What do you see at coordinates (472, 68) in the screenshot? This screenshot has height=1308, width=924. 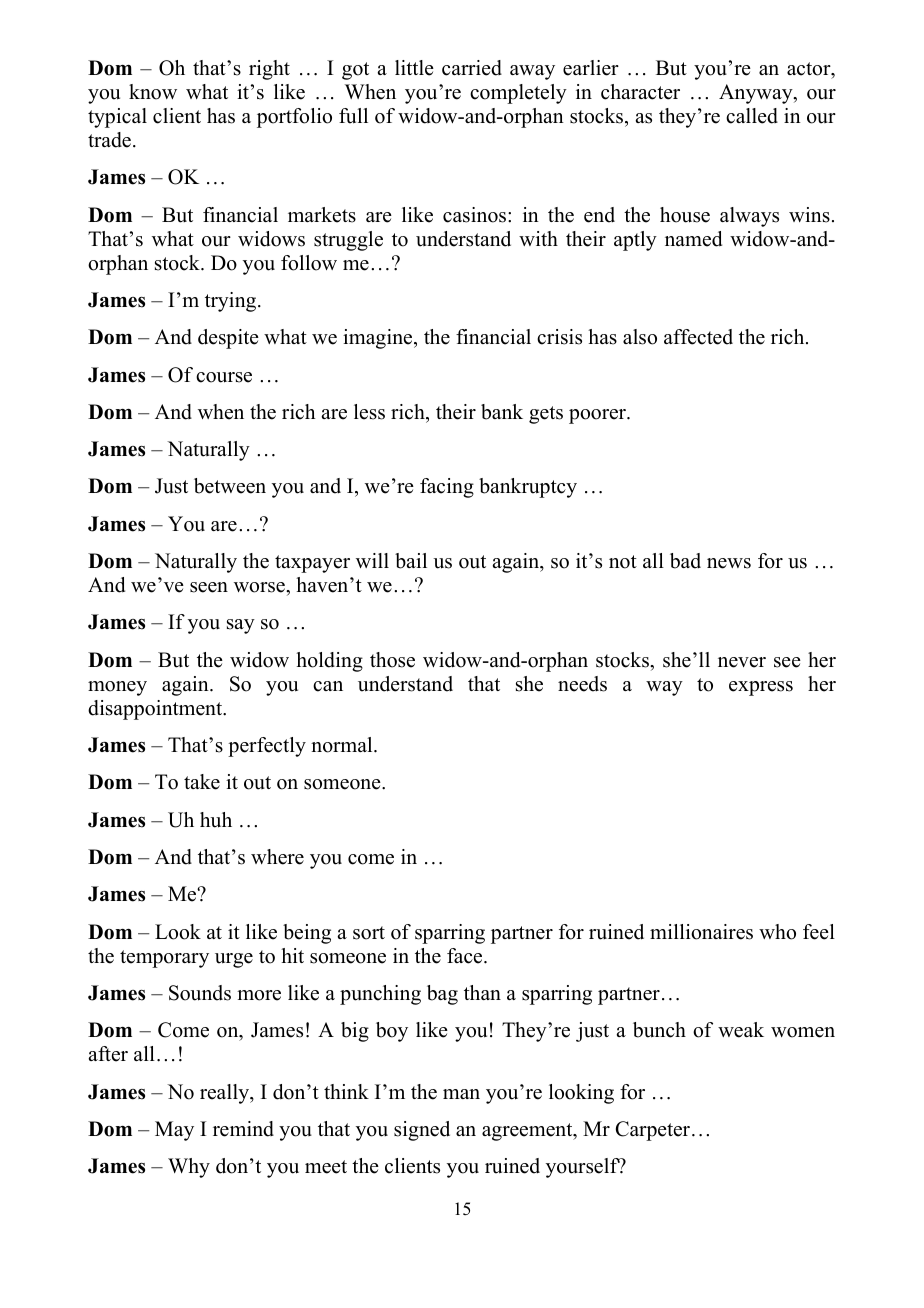 I see `carried` at bounding box center [472, 68].
